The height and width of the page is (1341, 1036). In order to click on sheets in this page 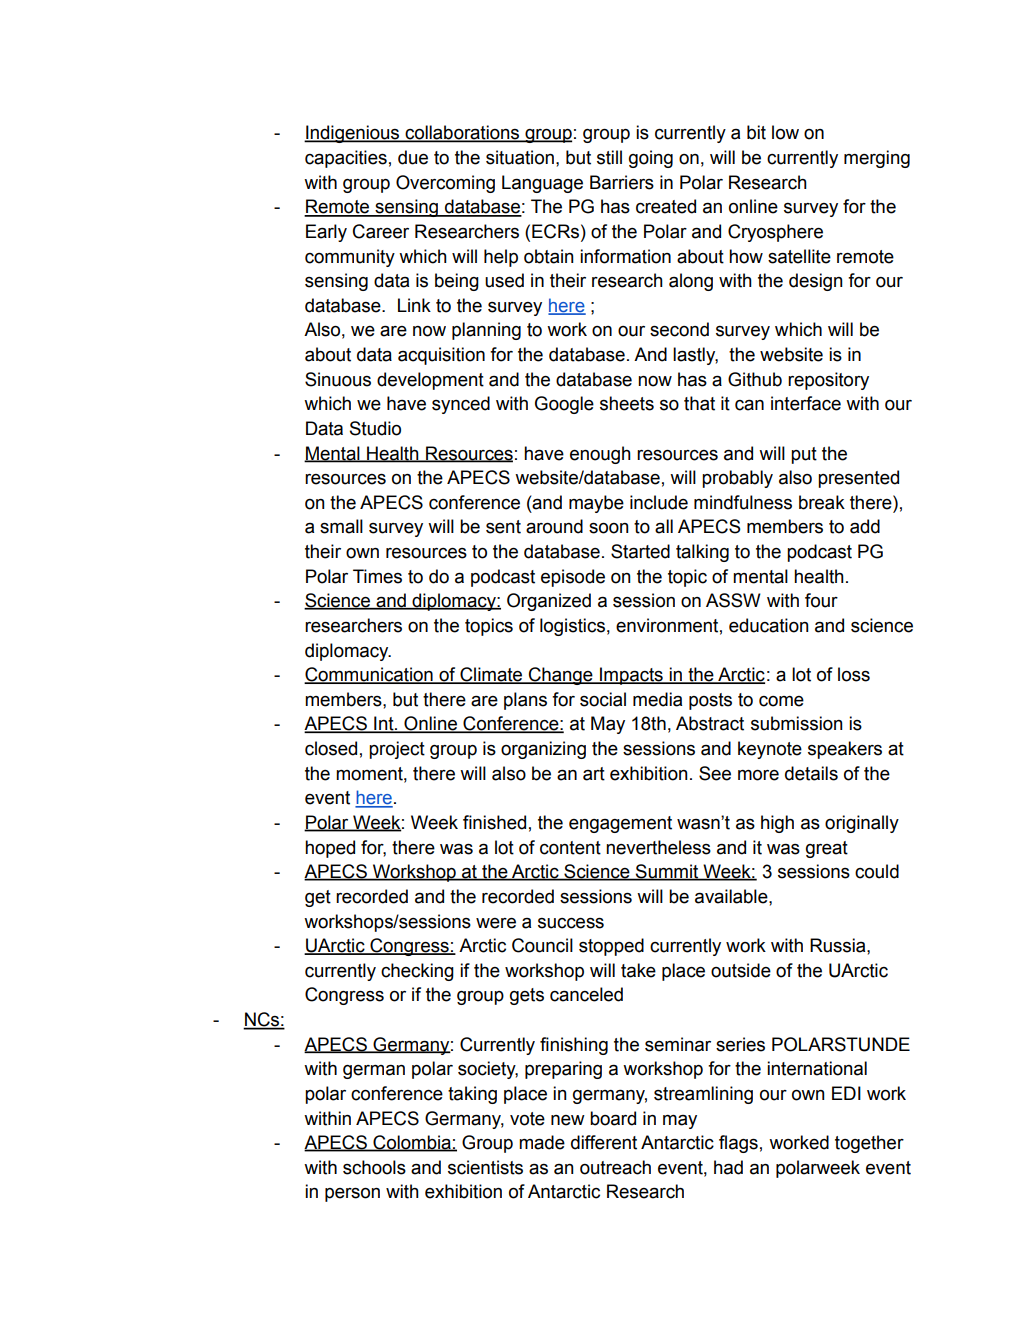, I will do `click(627, 403)`.
